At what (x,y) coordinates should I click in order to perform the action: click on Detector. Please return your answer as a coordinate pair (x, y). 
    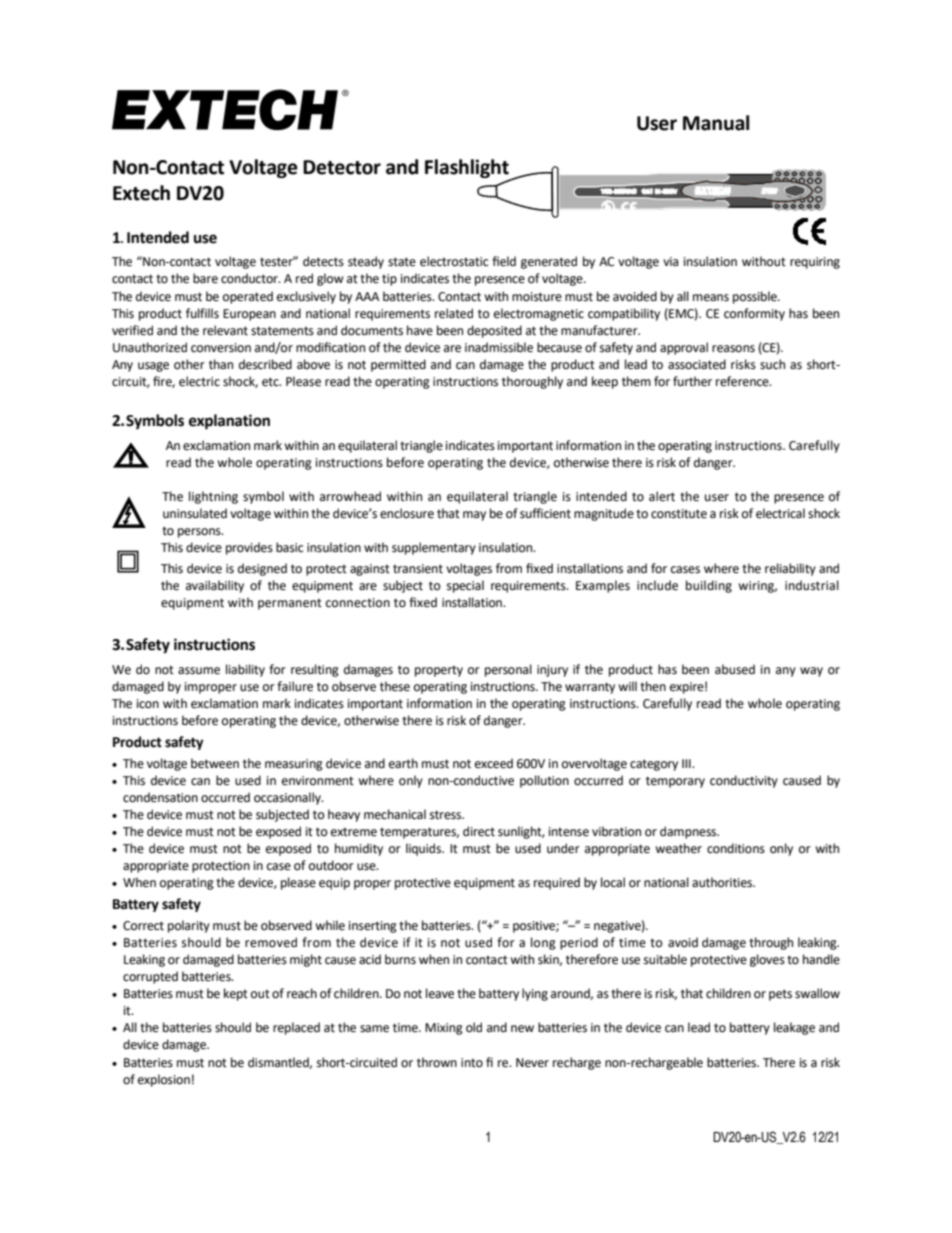
    Looking at the image, I should click on (342, 167).
